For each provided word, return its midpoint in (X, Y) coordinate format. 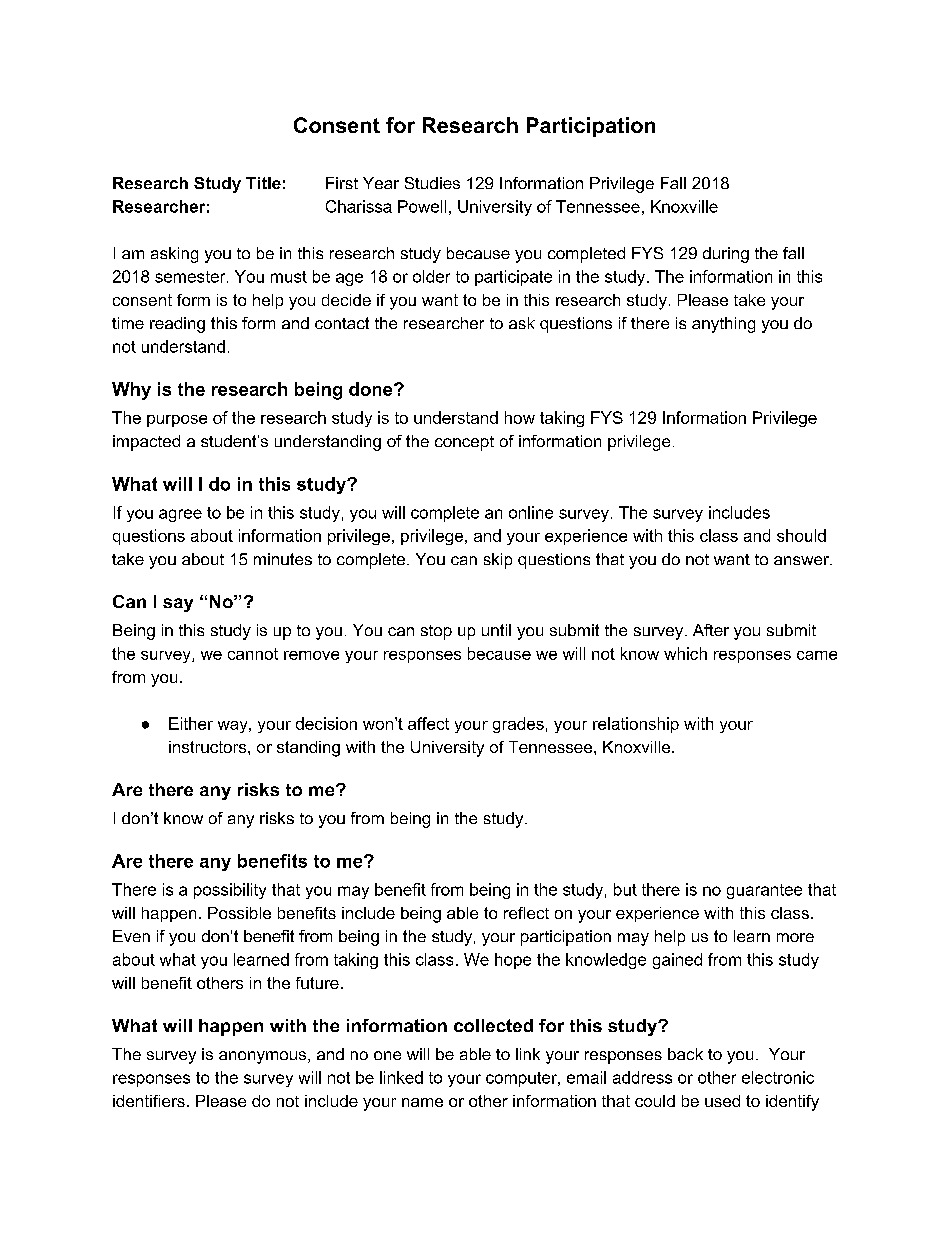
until (496, 630)
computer (523, 1079)
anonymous (264, 1057)
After (711, 630)
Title (263, 183)
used (722, 1101)
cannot (253, 654)
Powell (422, 206)
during (726, 255)
